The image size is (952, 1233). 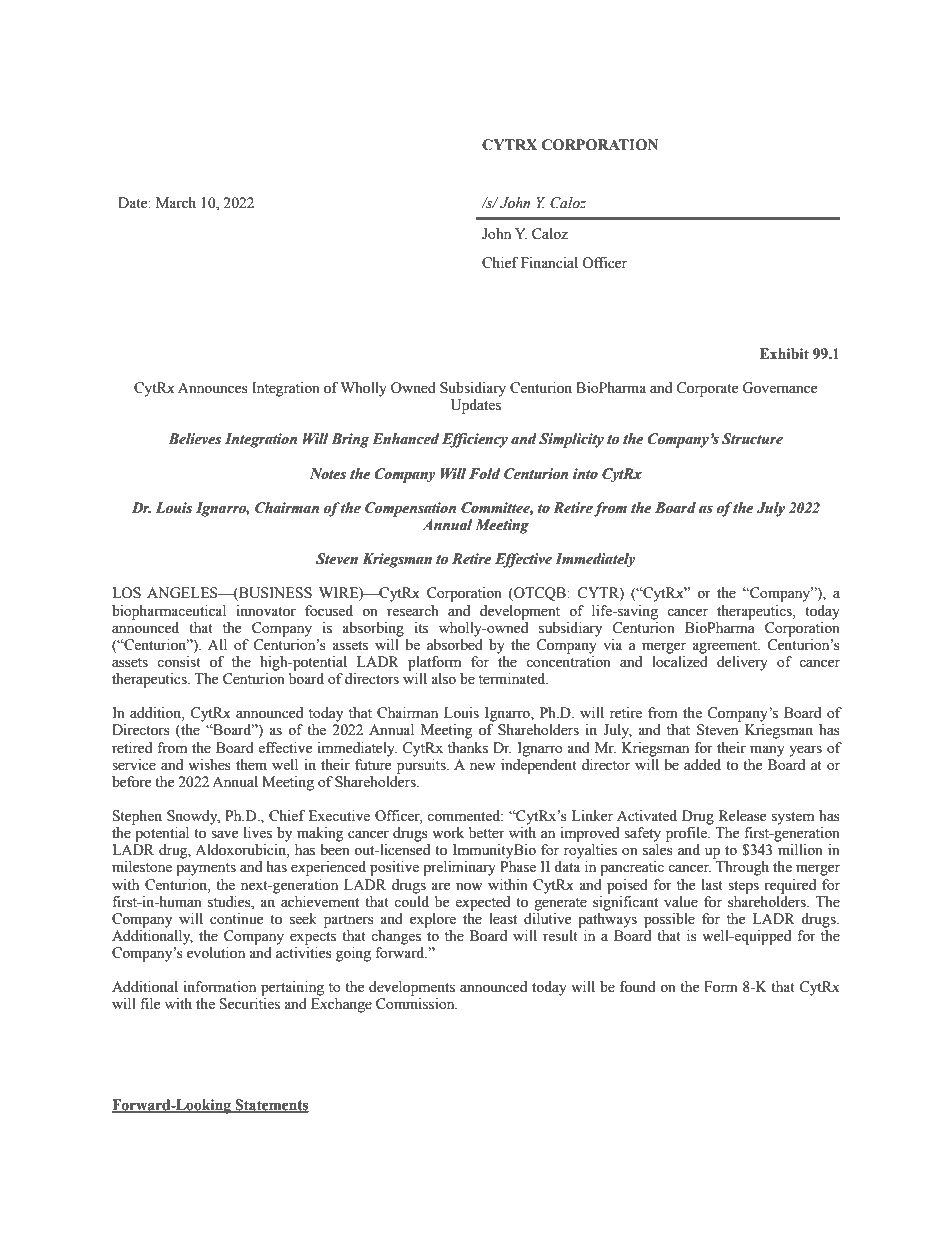 I want to click on Efficiency, so click(x=475, y=440).
